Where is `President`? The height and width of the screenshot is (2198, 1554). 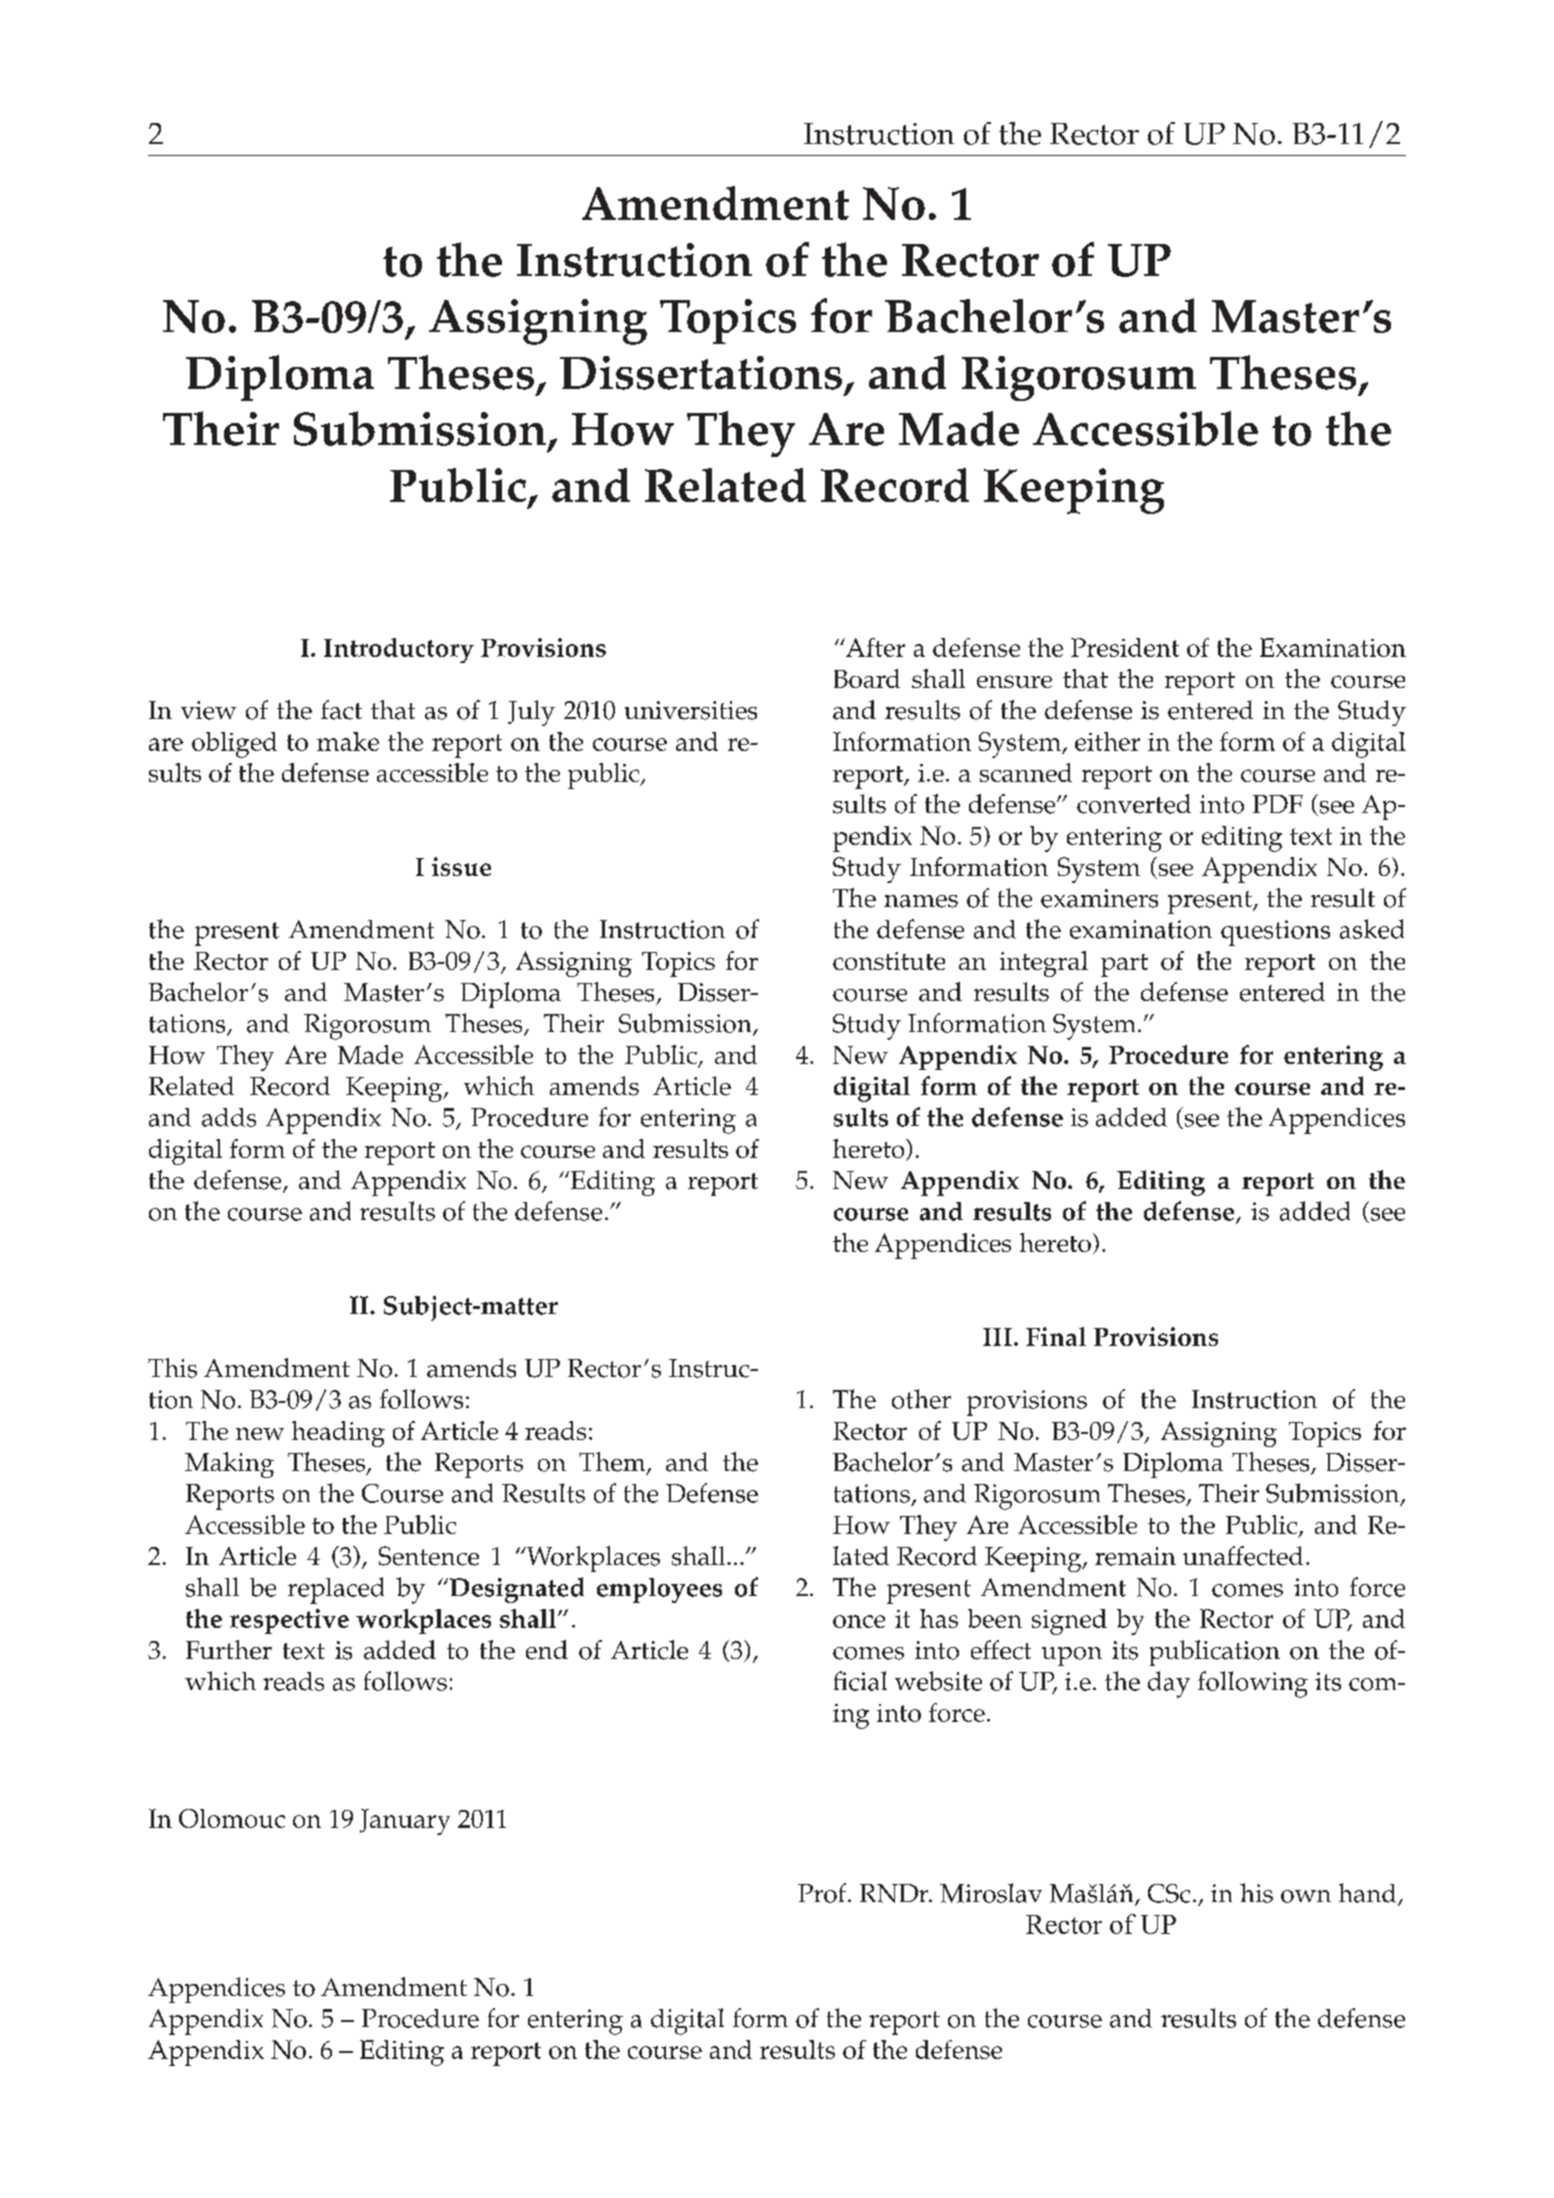 President is located at coordinates (1125, 647).
